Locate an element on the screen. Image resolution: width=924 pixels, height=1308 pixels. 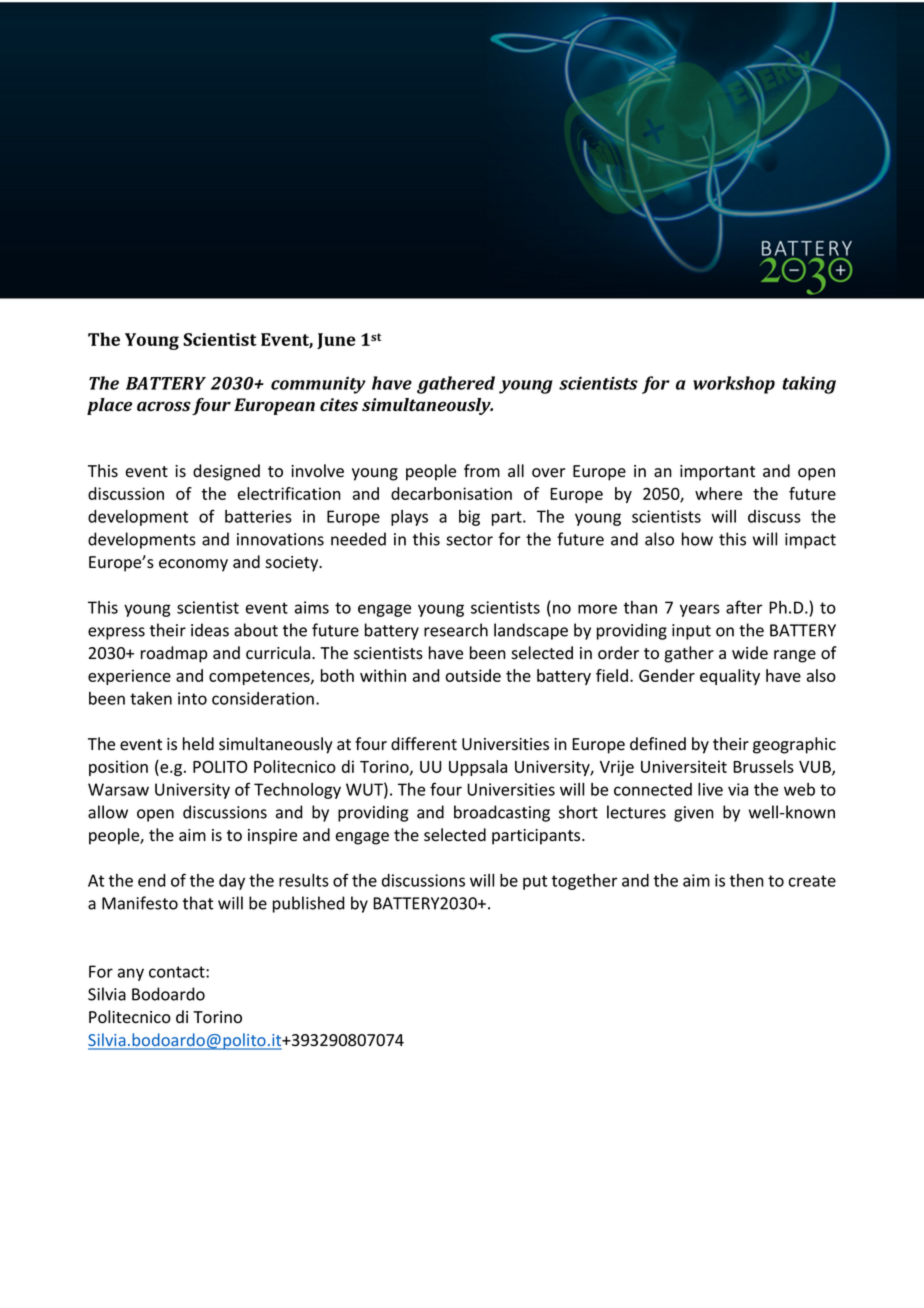
June is located at coordinates (336, 341).
